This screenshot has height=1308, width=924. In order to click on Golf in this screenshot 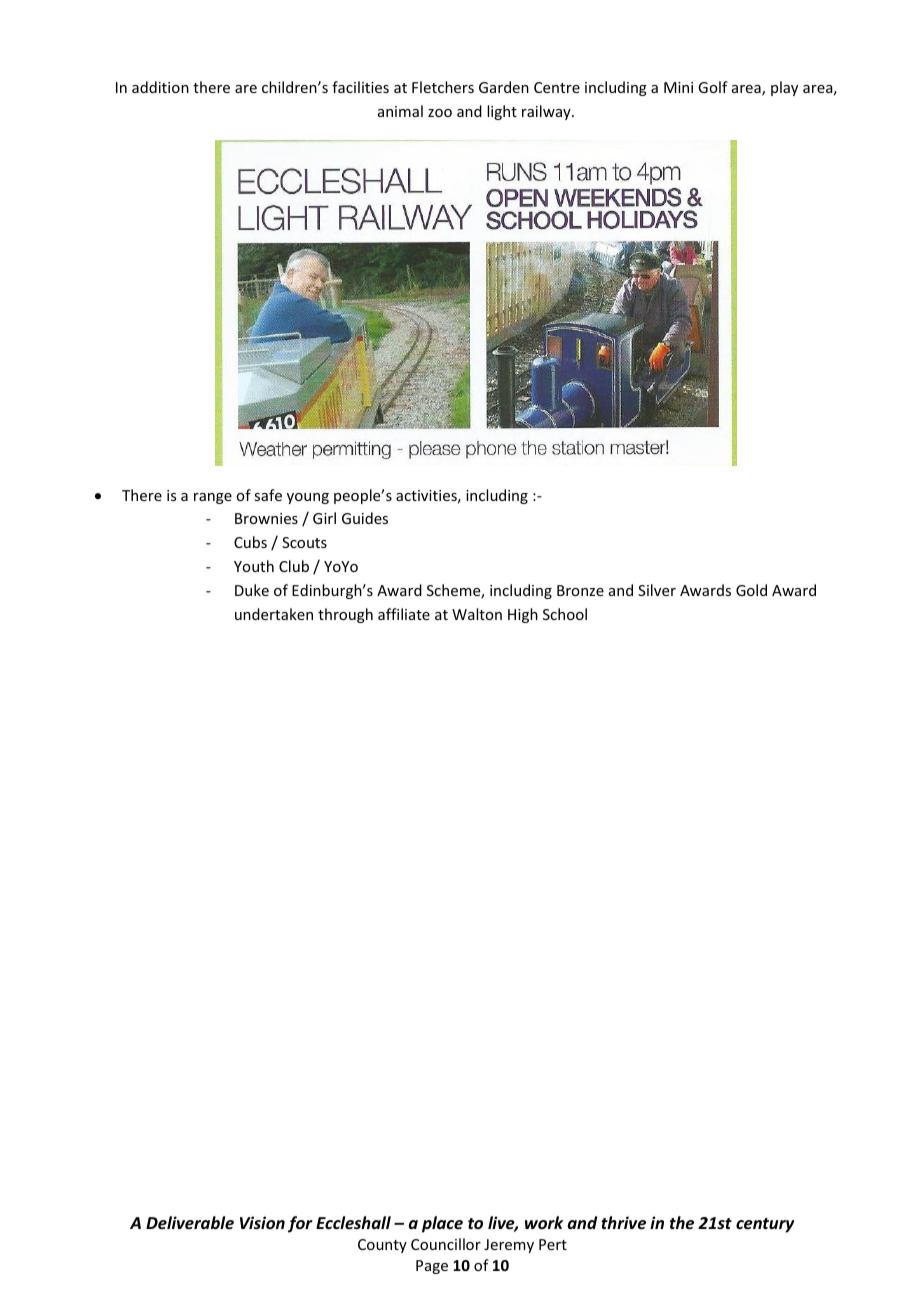, I will do `click(713, 87)`.
